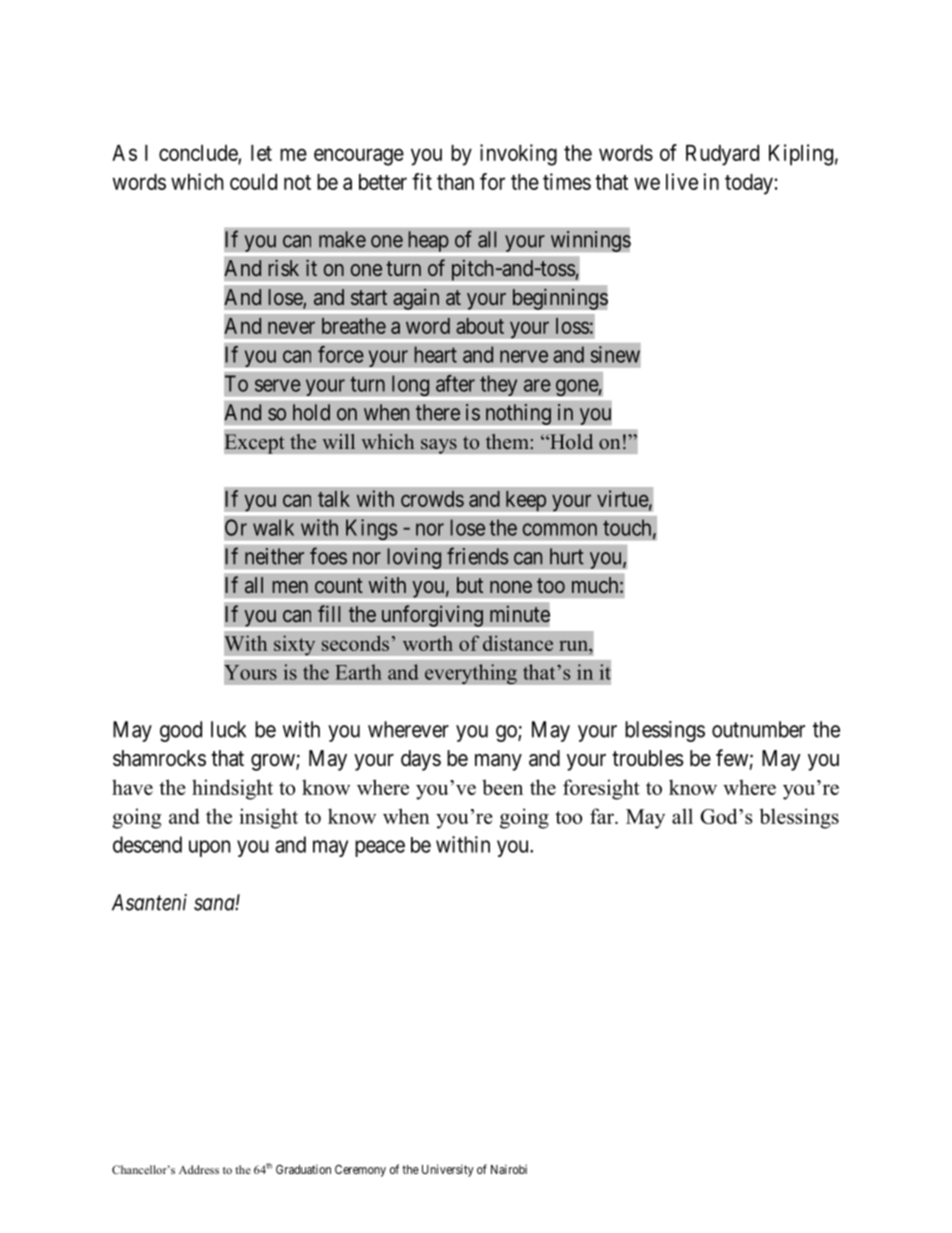 The height and width of the screenshot is (1233, 952). Describe the element at coordinates (228, 729) in the screenshot. I see `luck` at that location.
